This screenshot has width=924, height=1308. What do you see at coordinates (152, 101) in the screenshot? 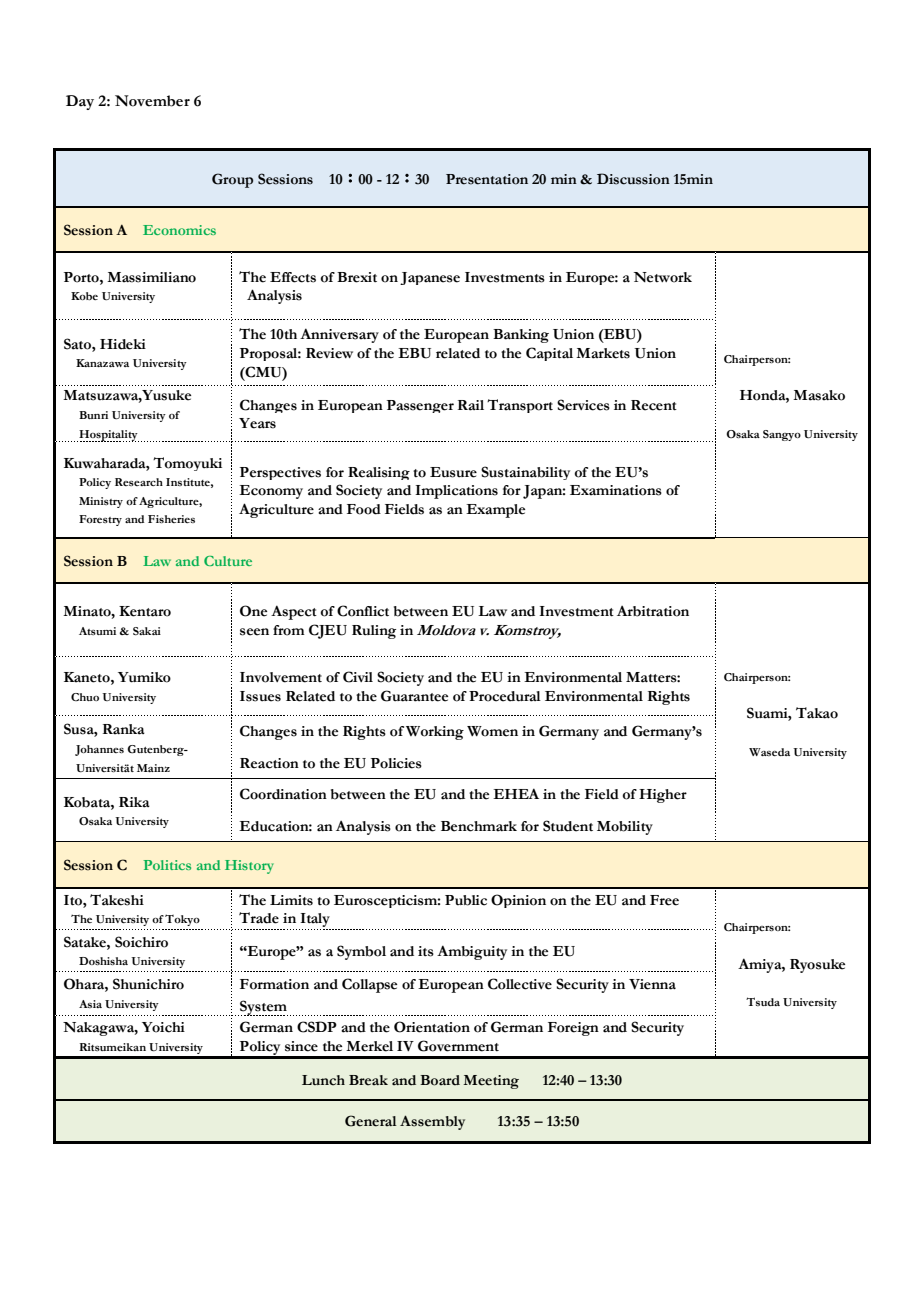
I see `November` at bounding box center [152, 101].
